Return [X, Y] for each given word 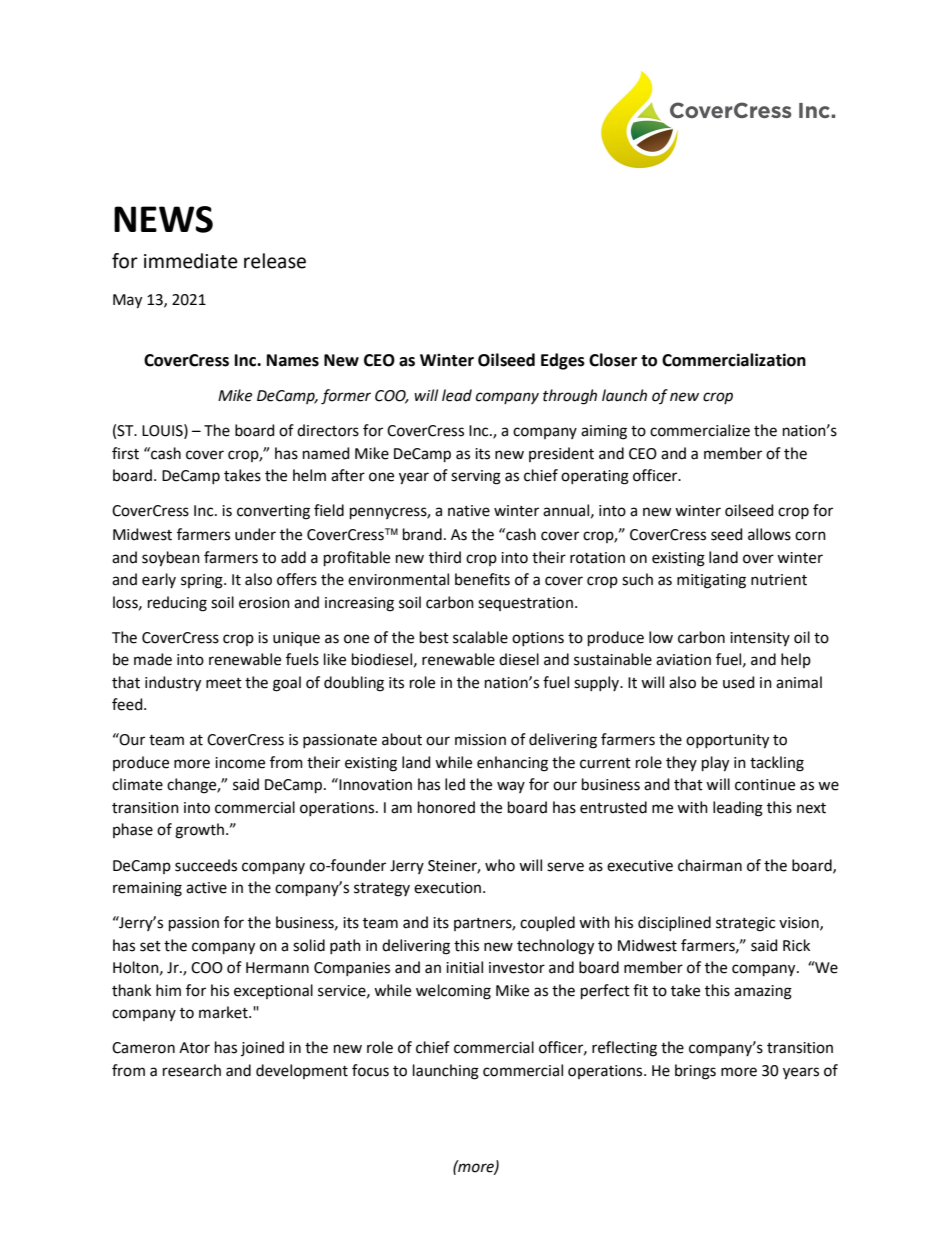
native [469, 511]
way [511, 787]
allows [769, 534]
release [275, 261]
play [715, 764]
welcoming [453, 992]
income [240, 763]
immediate [191, 261]
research [192, 1070]
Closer [613, 360]
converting [273, 512]
